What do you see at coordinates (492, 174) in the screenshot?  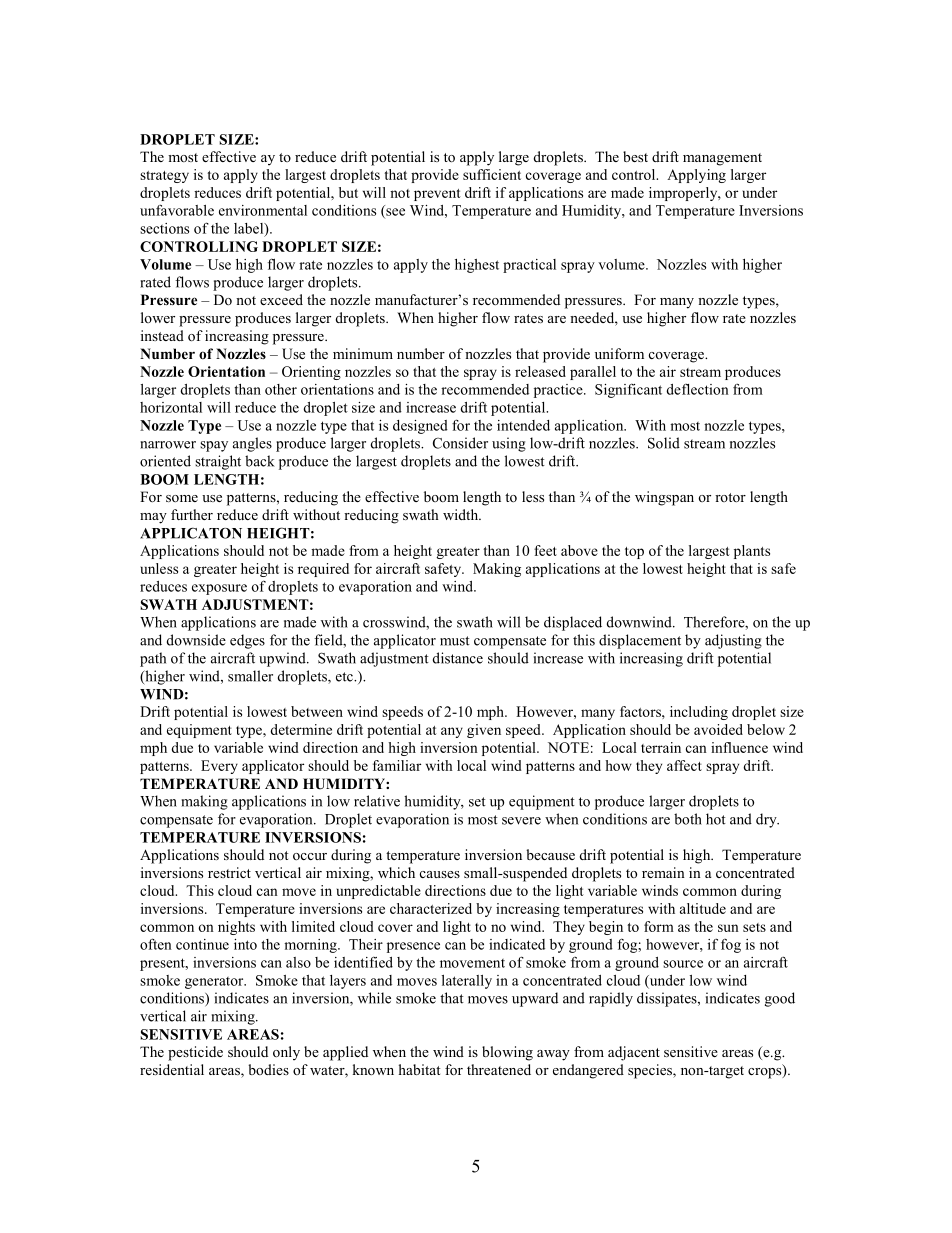 I see `sufficient` at bounding box center [492, 174].
